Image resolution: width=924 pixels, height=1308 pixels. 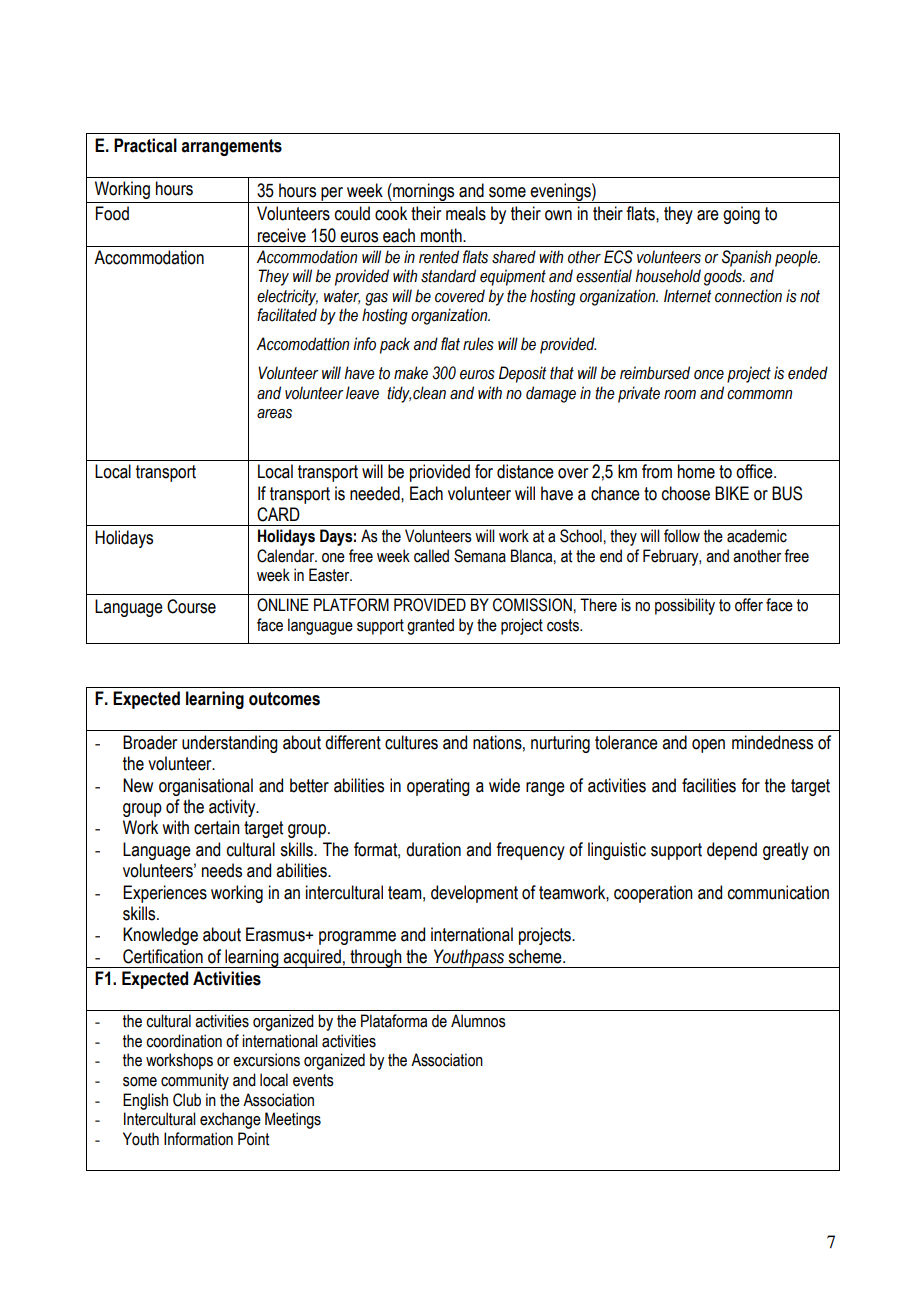 What do you see at coordinates (536, 956) in the document?
I see `scheme` at bounding box center [536, 956].
